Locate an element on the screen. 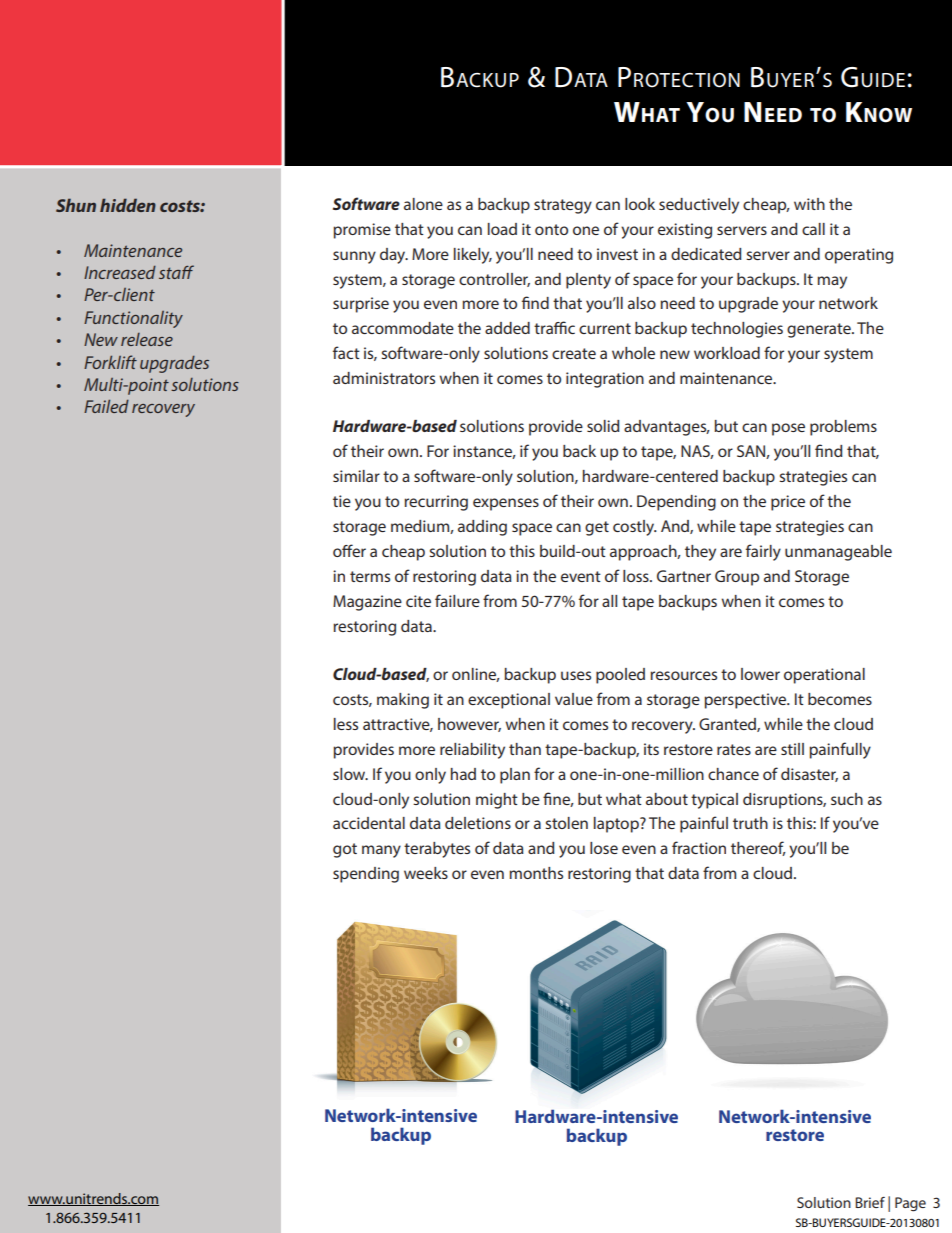  call is located at coordinates (813, 229).
